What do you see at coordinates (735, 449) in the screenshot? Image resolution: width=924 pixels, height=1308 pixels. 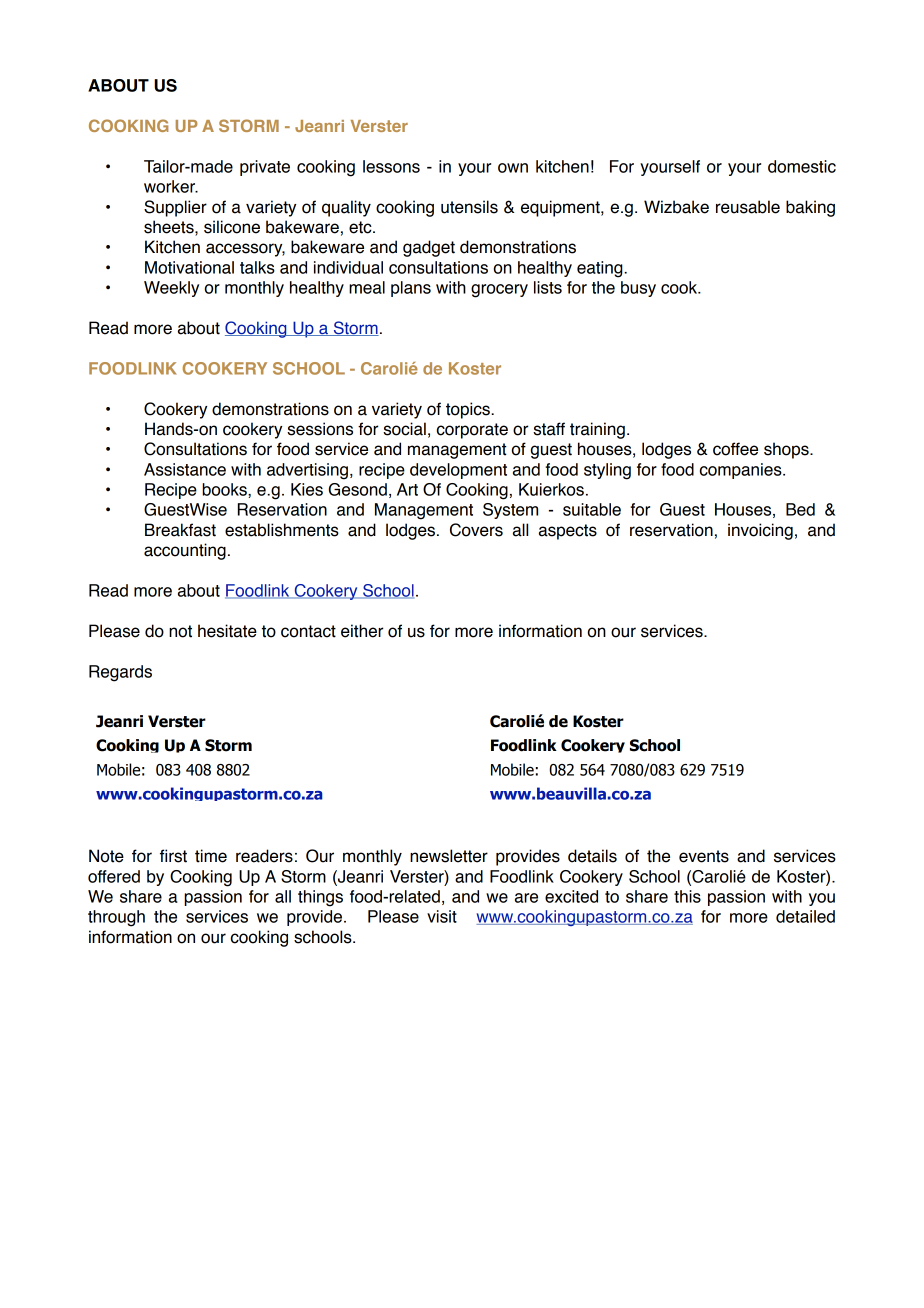 I see `coffee` at bounding box center [735, 449].
